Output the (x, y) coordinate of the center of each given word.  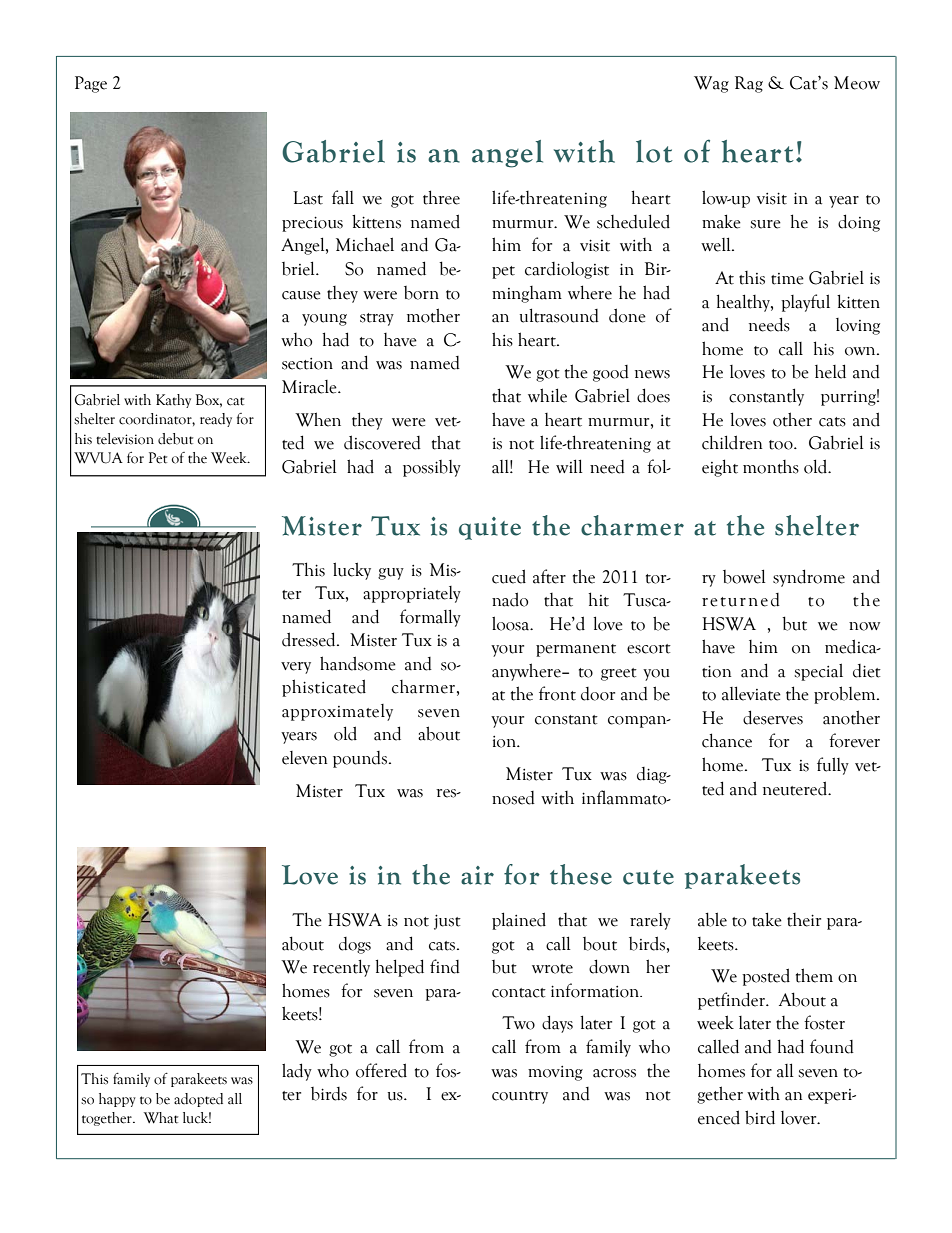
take (767, 919)
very (296, 668)
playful (805, 303)
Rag (749, 84)
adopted (198, 1100)
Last (308, 198)
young (324, 320)
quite (490, 528)
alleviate (751, 693)
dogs (355, 945)
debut (175, 439)
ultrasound (559, 315)
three (441, 197)
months (771, 467)
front (557, 693)
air (477, 875)
